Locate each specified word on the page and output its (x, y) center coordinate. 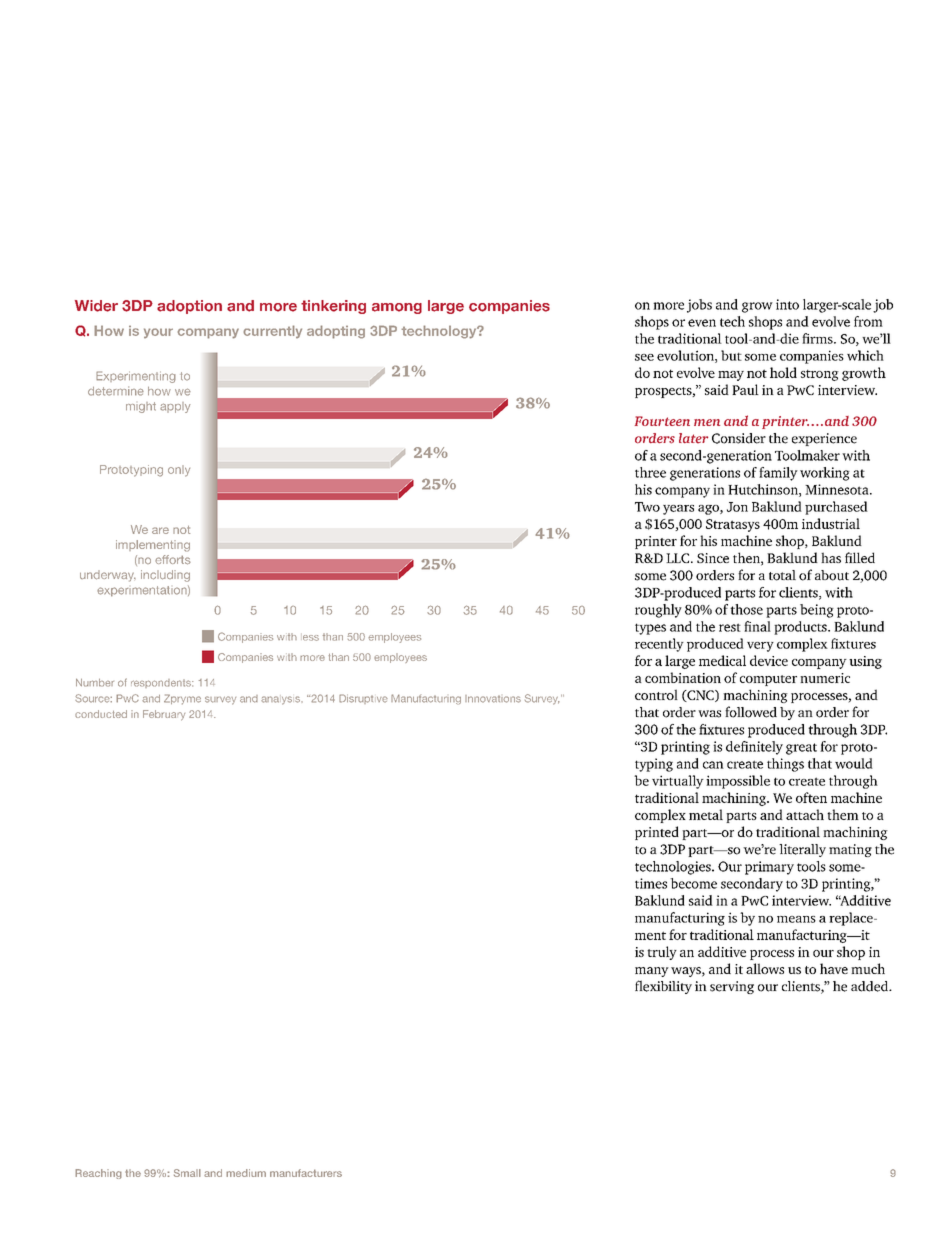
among (397, 308)
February (164, 715)
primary (769, 868)
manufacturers (306, 1173)
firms (818, 338)
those (746, 609)
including (165, 576)
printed (657, 833)
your (158, 333)
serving (732, 987)
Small (187, 1173)
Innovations (493, 699)
